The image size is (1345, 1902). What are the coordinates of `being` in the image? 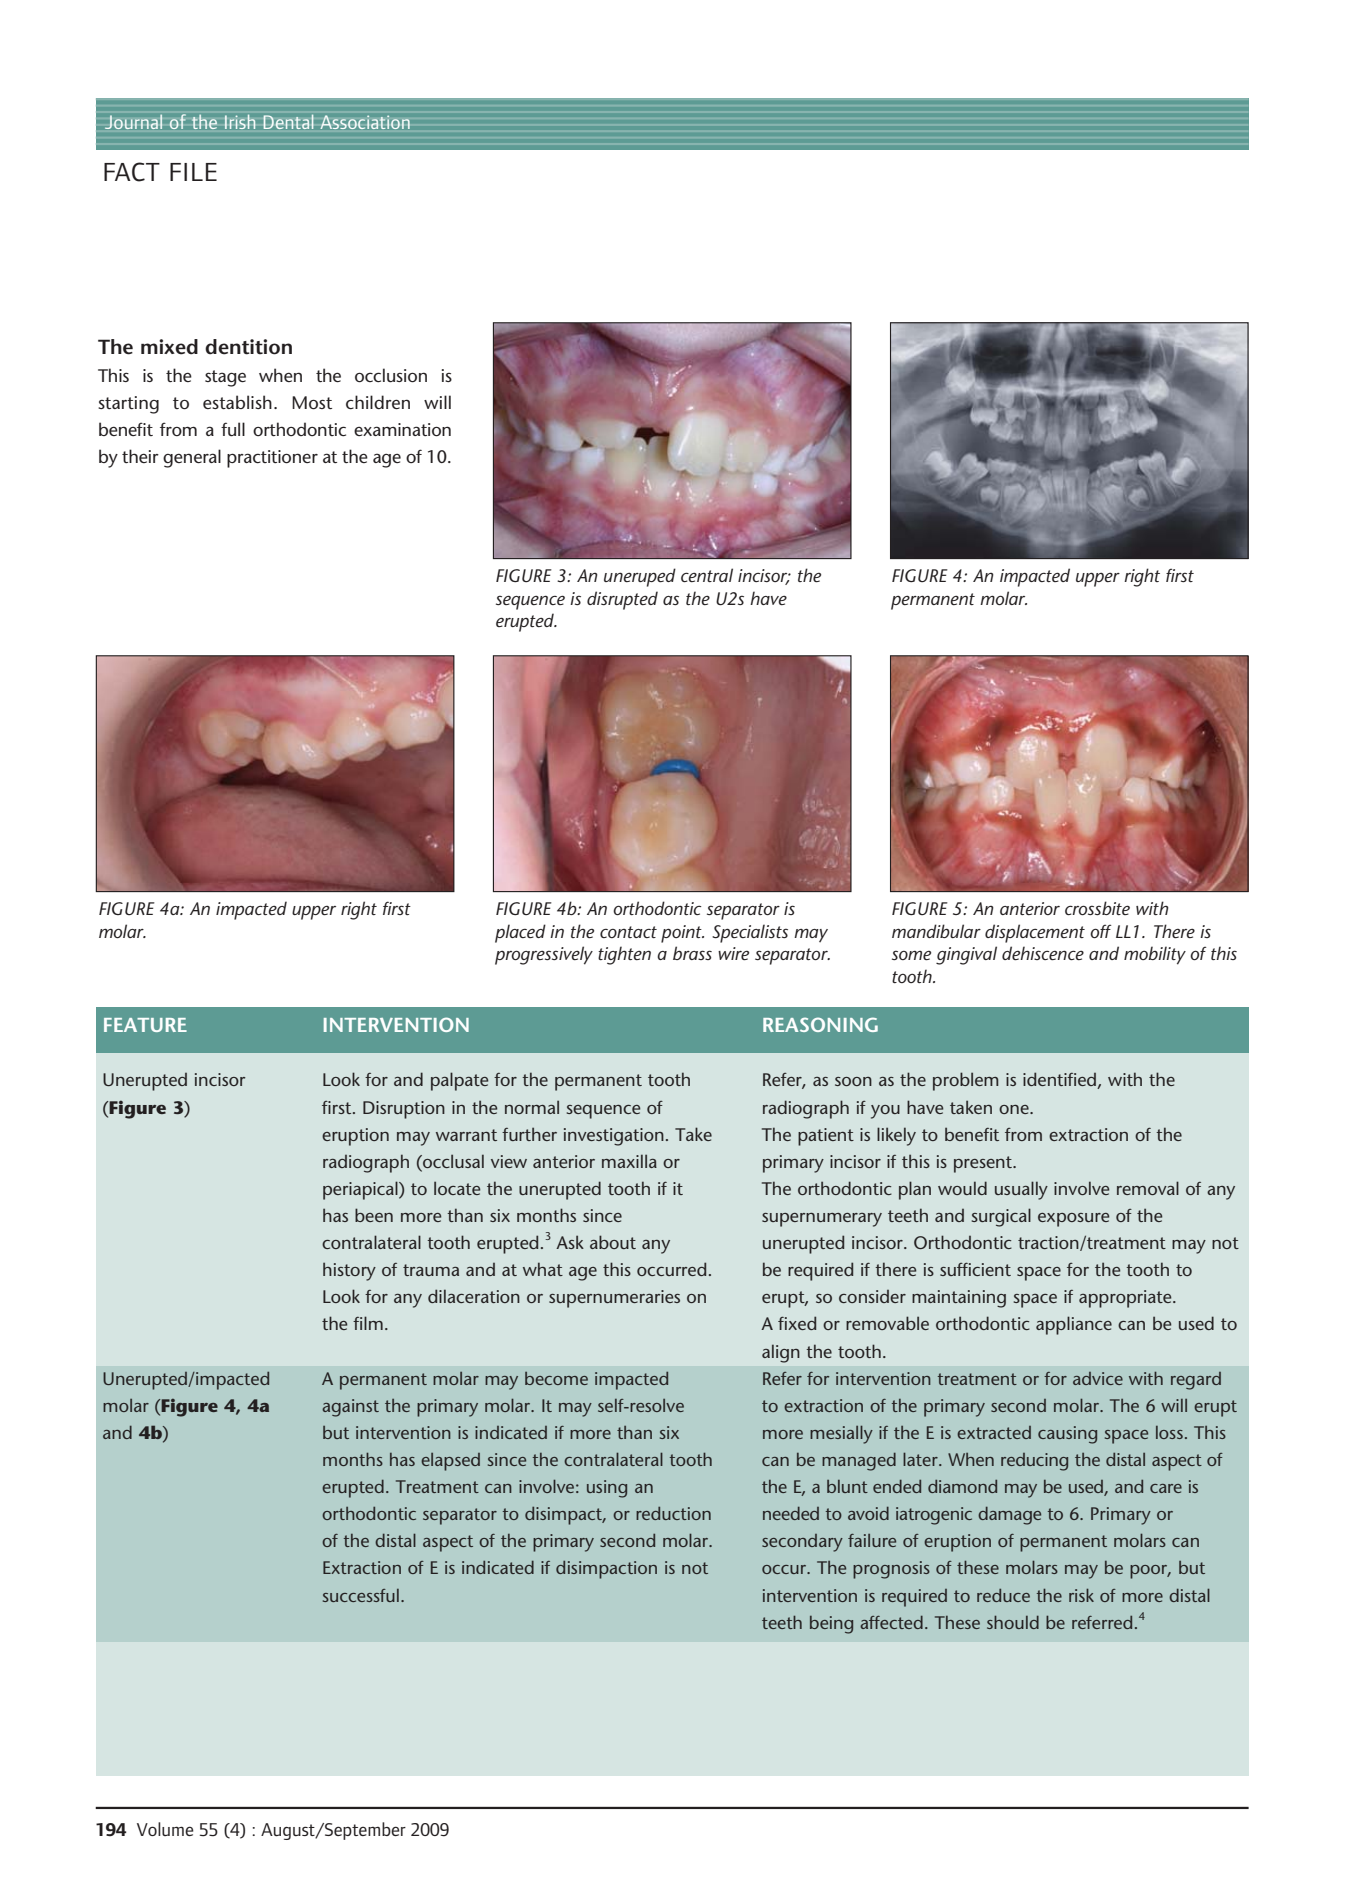 It's located at (831, 1625).
